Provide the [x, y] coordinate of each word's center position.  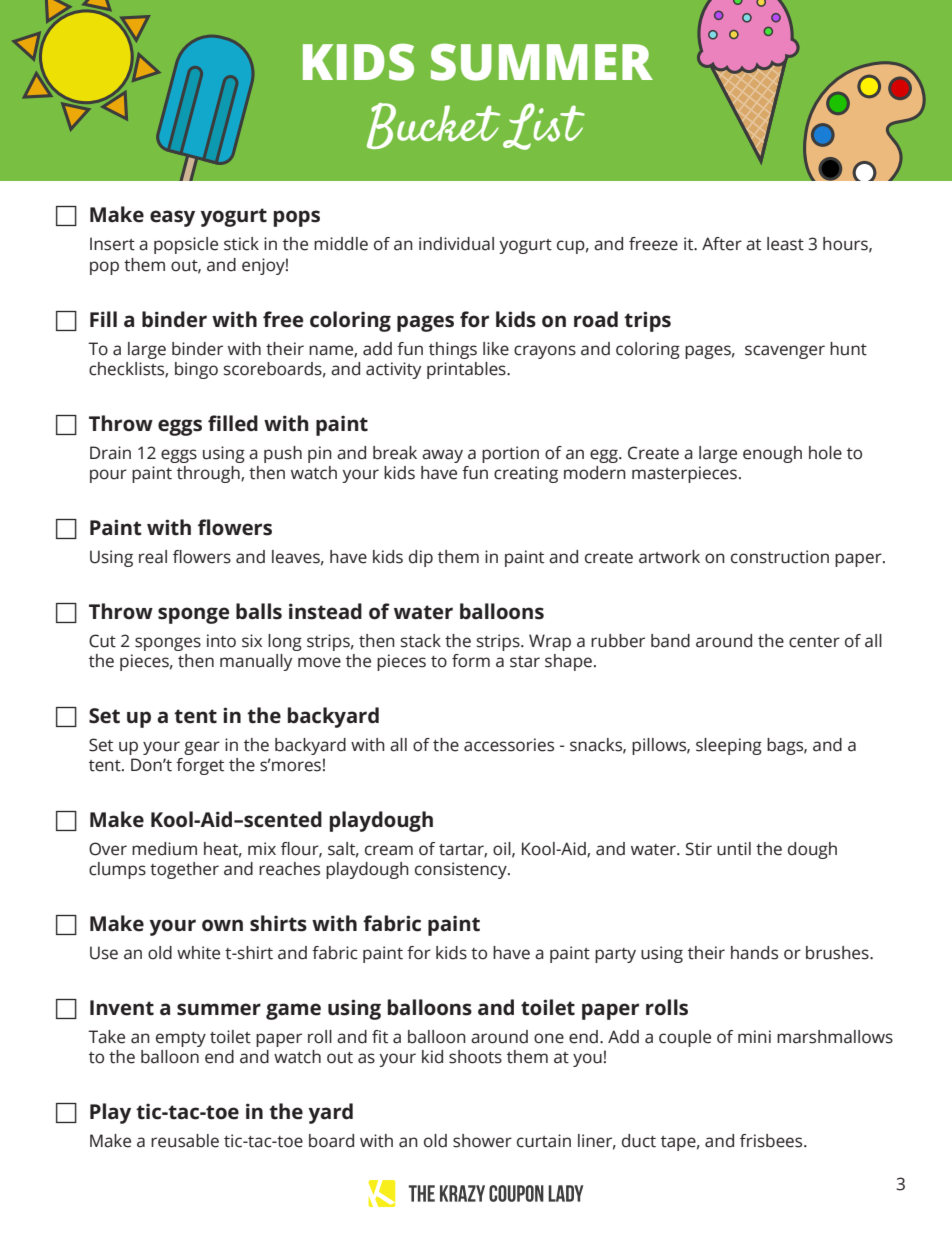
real [153, 557]
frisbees [772, 1141]
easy [172, 218]
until [734, 849]
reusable [185, 1141]
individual [456, 244]
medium [164, 849]
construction [780, 557]
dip [421, 558]
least [785, 244]
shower [482, 1141]
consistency [462, 870]
